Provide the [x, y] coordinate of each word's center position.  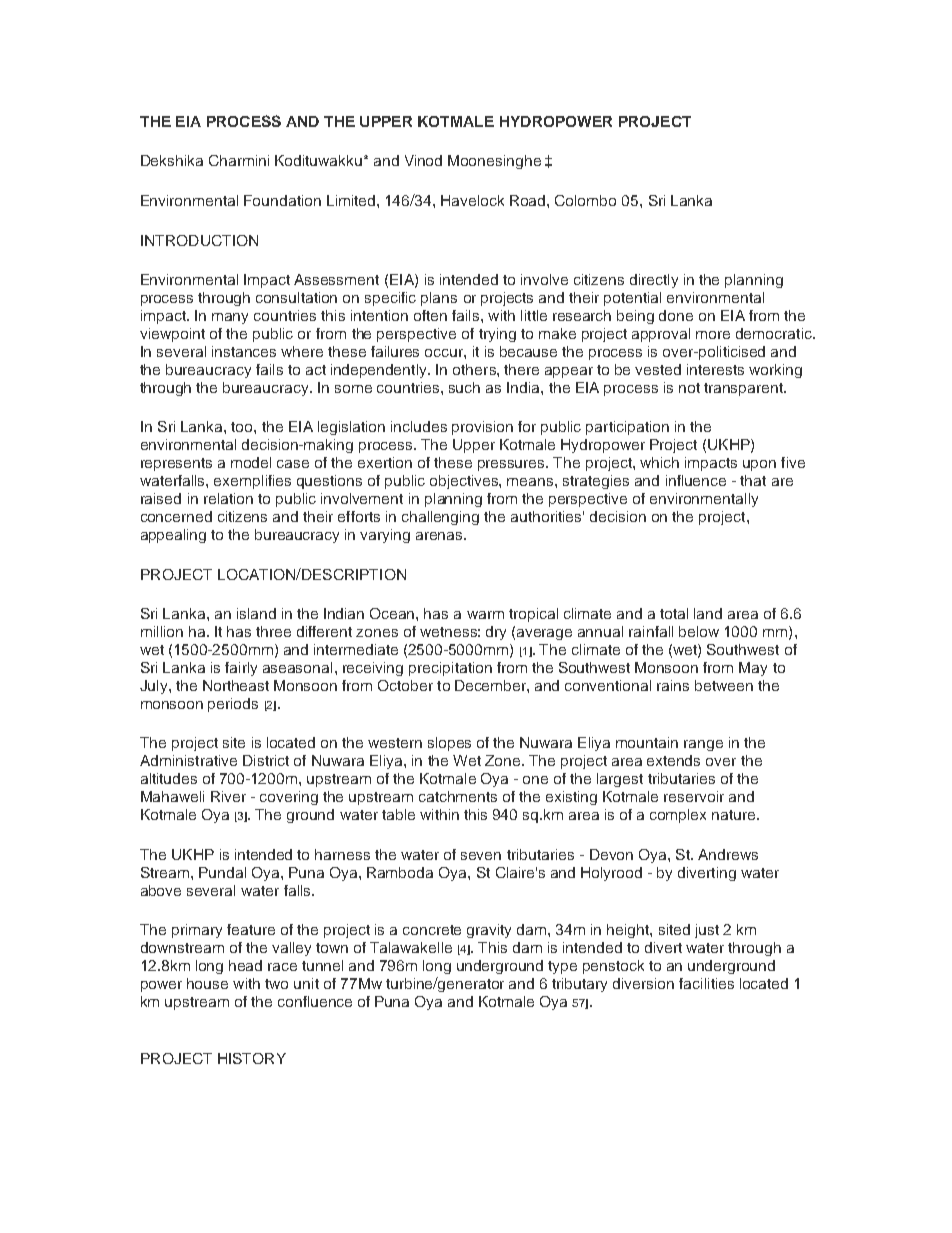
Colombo [585, 200]
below [699, 631]
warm [485, 615]
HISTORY [252, 1058]
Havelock [472, 200]
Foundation [282, 200]
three [273, 631]
